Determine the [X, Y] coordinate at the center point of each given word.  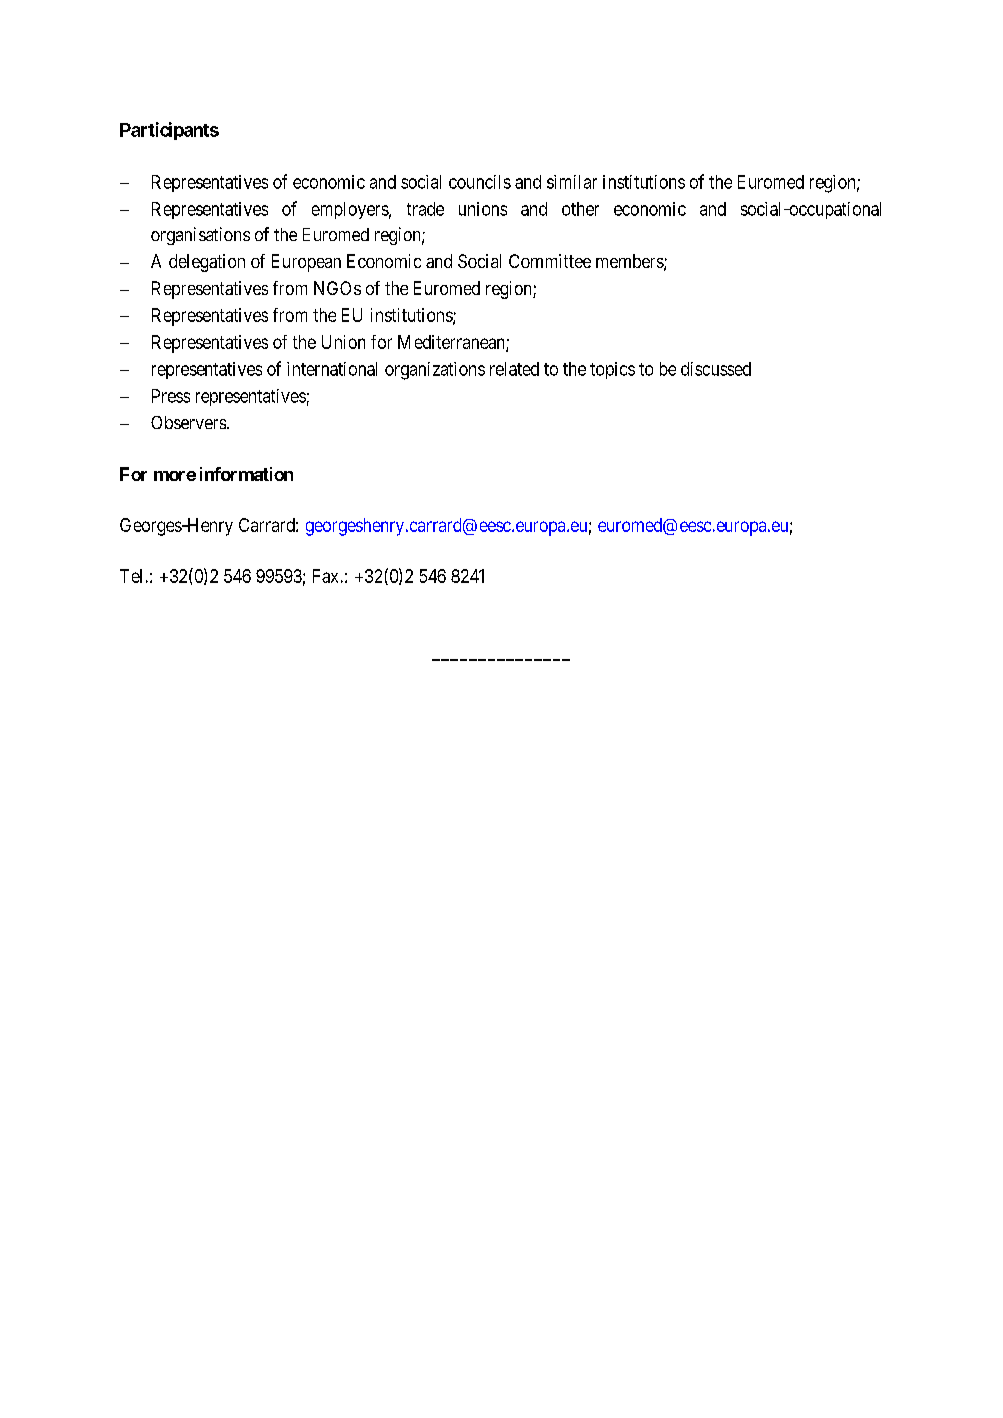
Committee [550, 261]
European [306, 263]
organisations [200, 236]
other [580, 209]
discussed [716, 369]
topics [612, 370]
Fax [325, 576]
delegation [207, 263]
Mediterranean [452, 343]
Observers [188, 422]
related [514, 369]
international [332, 369]
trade [425, 209]
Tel [131, 576]
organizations [435, 371]
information [246, 474]
